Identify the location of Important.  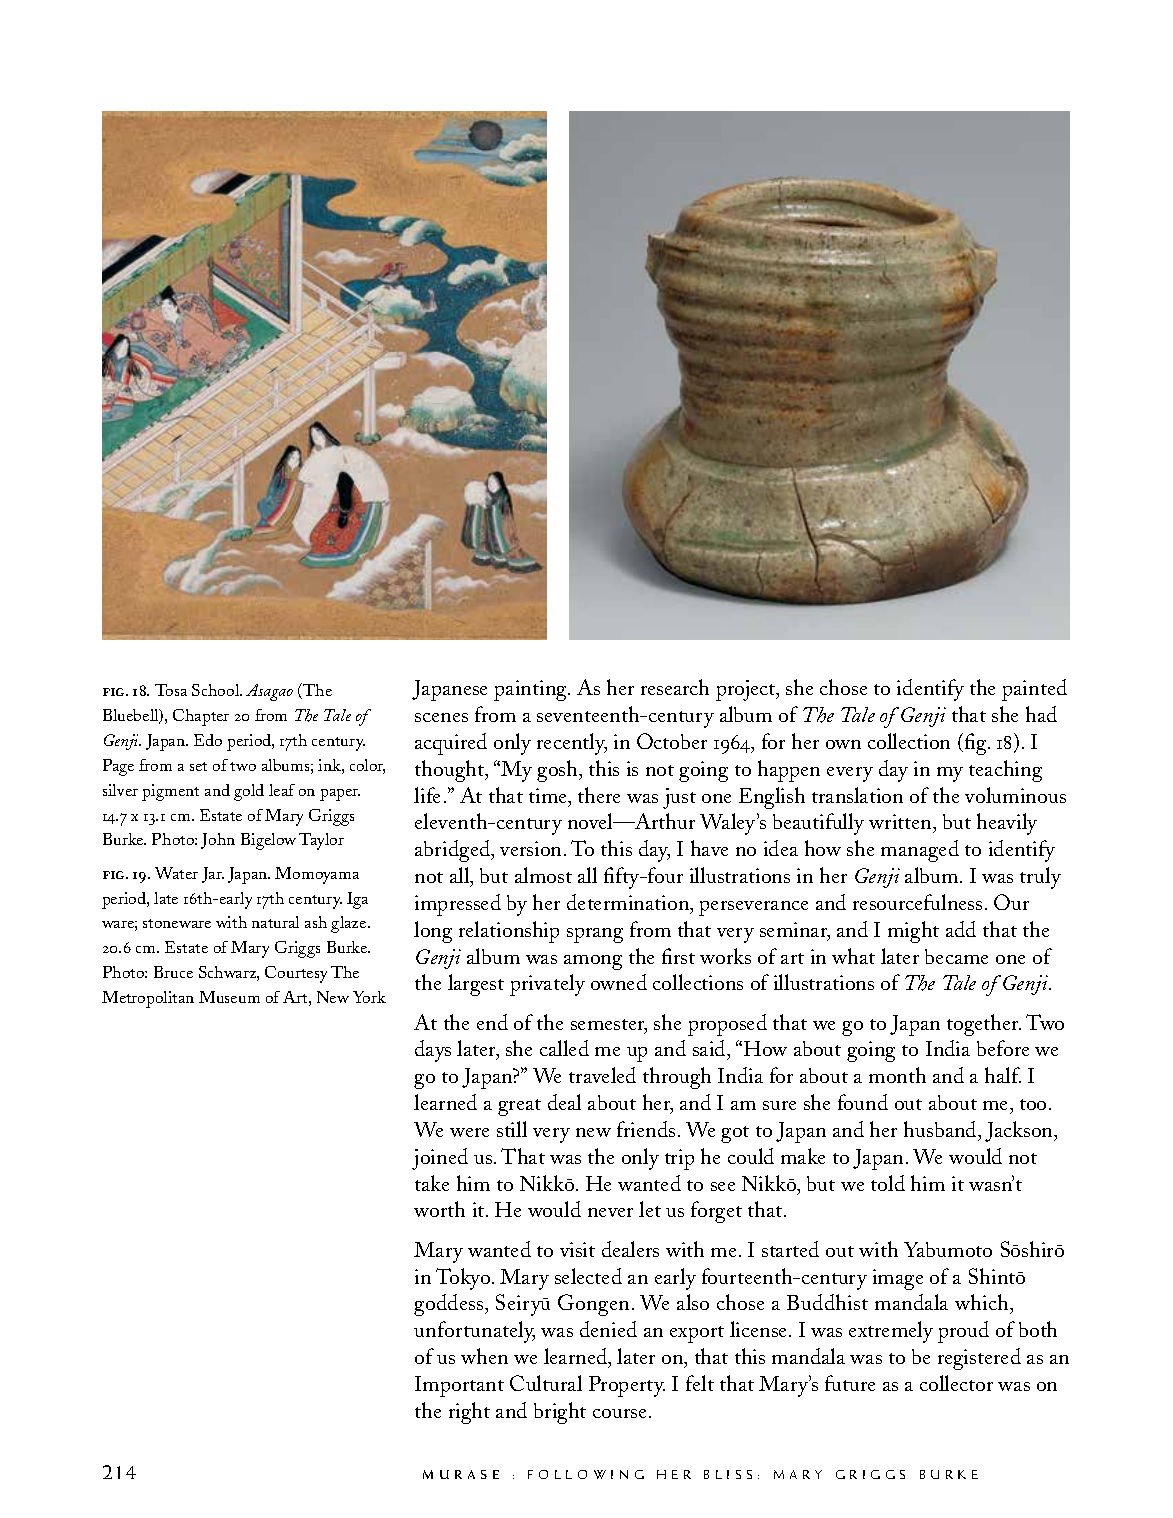
(459, 1386).
